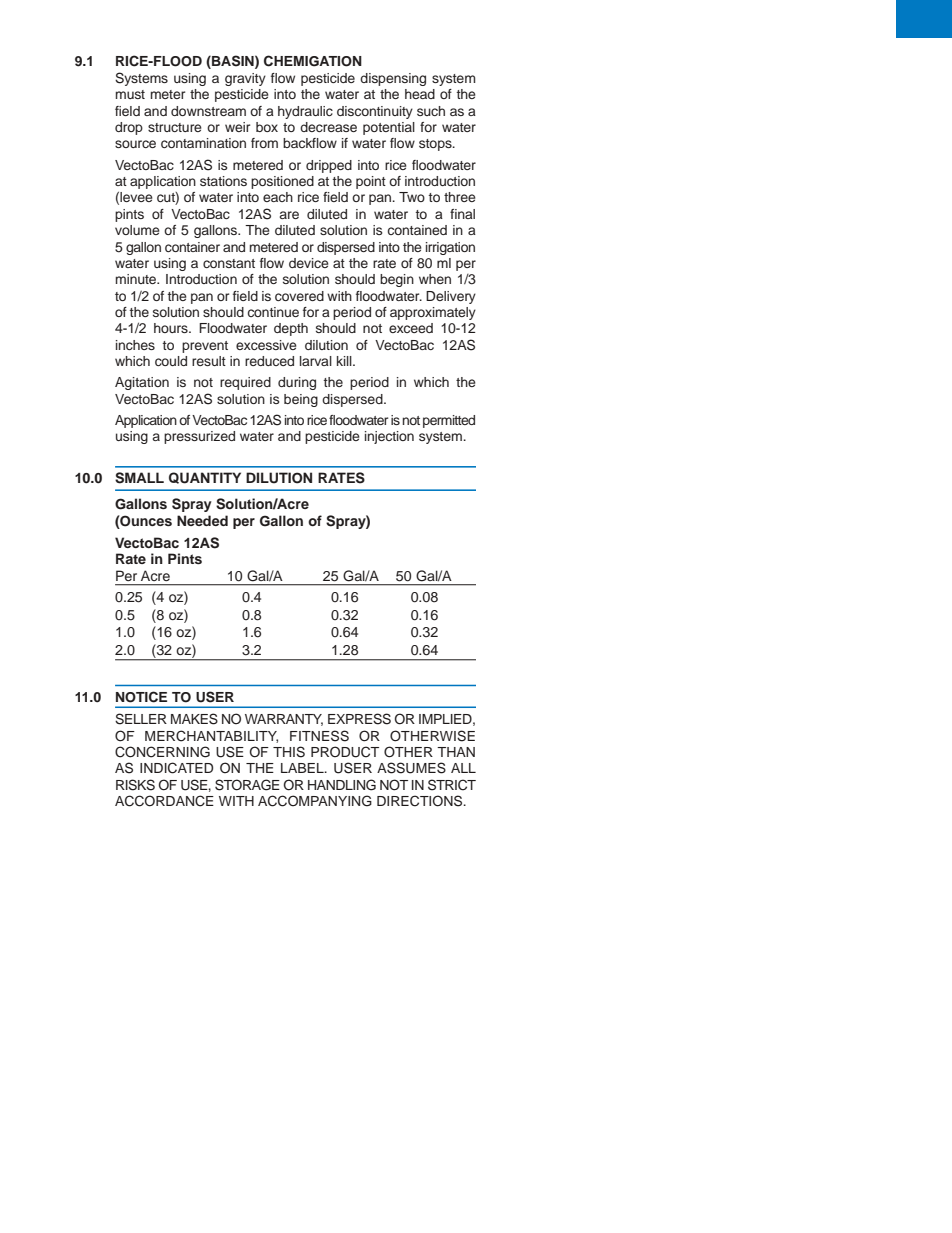 This screenshot has height=1233, width=952. Describe the element at coordinates (305, 112) in the screenshot. I see `hydraulic` at that location.
